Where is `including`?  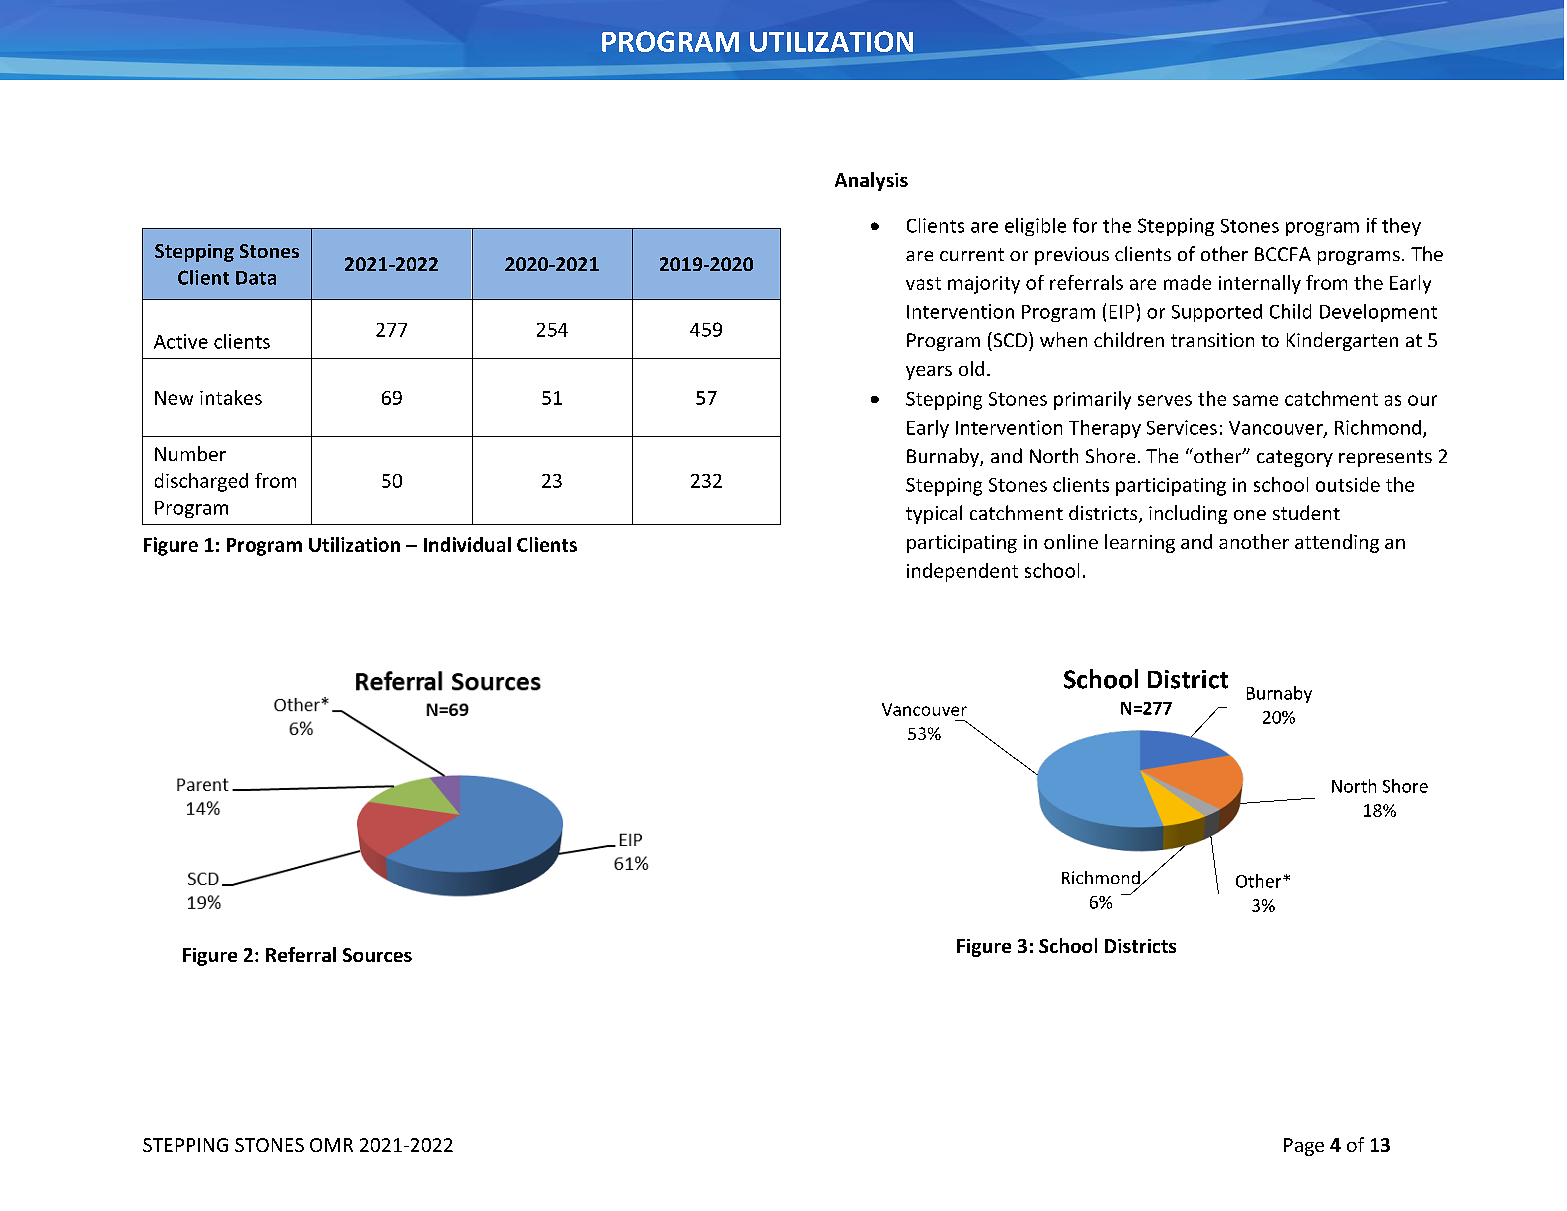 including is located at coordinates (1188, 514).
